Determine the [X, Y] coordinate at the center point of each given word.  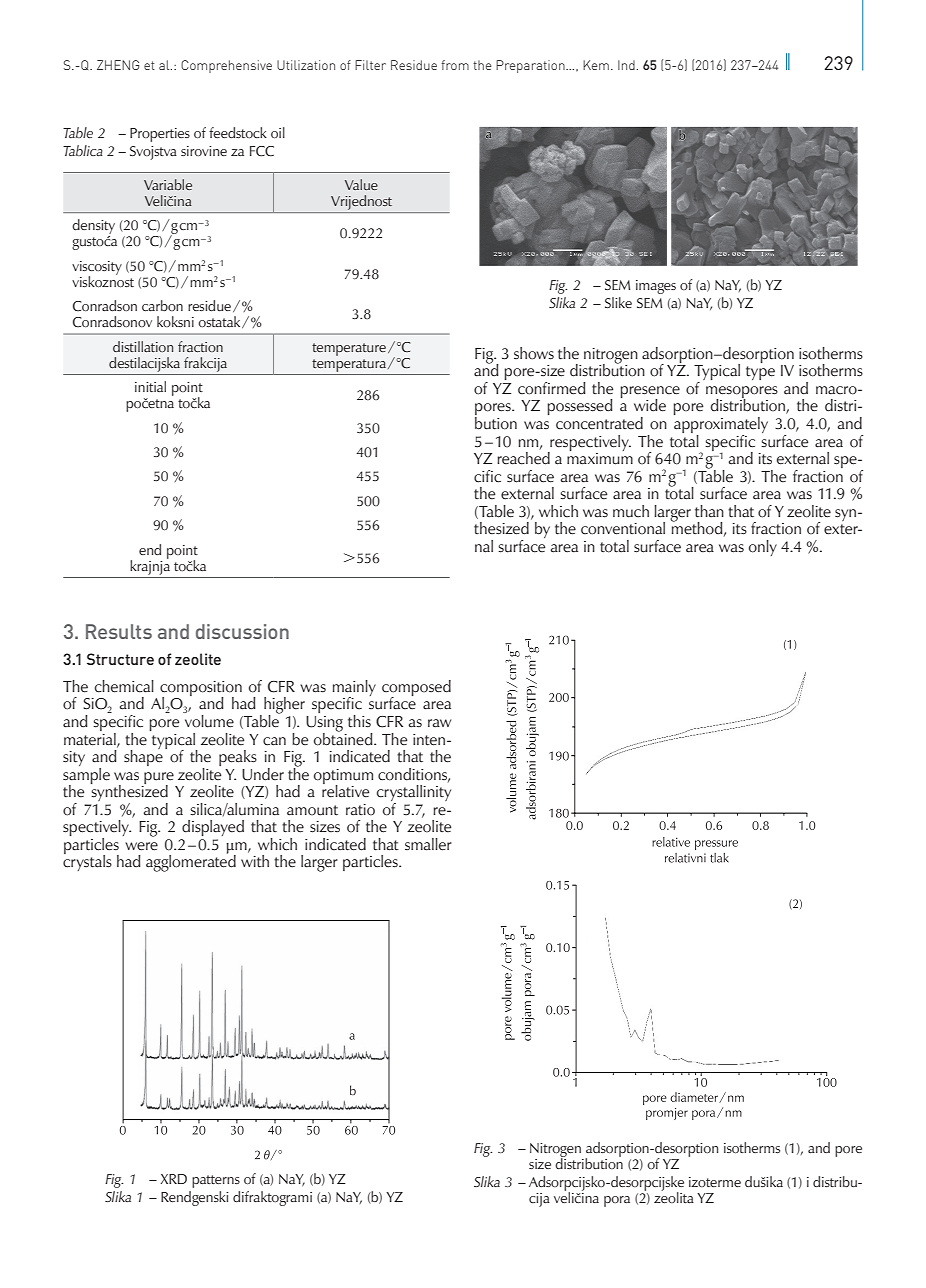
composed [416, 689]
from [455, 65]
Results [119, 631]
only [763, 548]
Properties [160, 135]
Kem [596, 65]
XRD [174, 1179]
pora [617, 1201]
